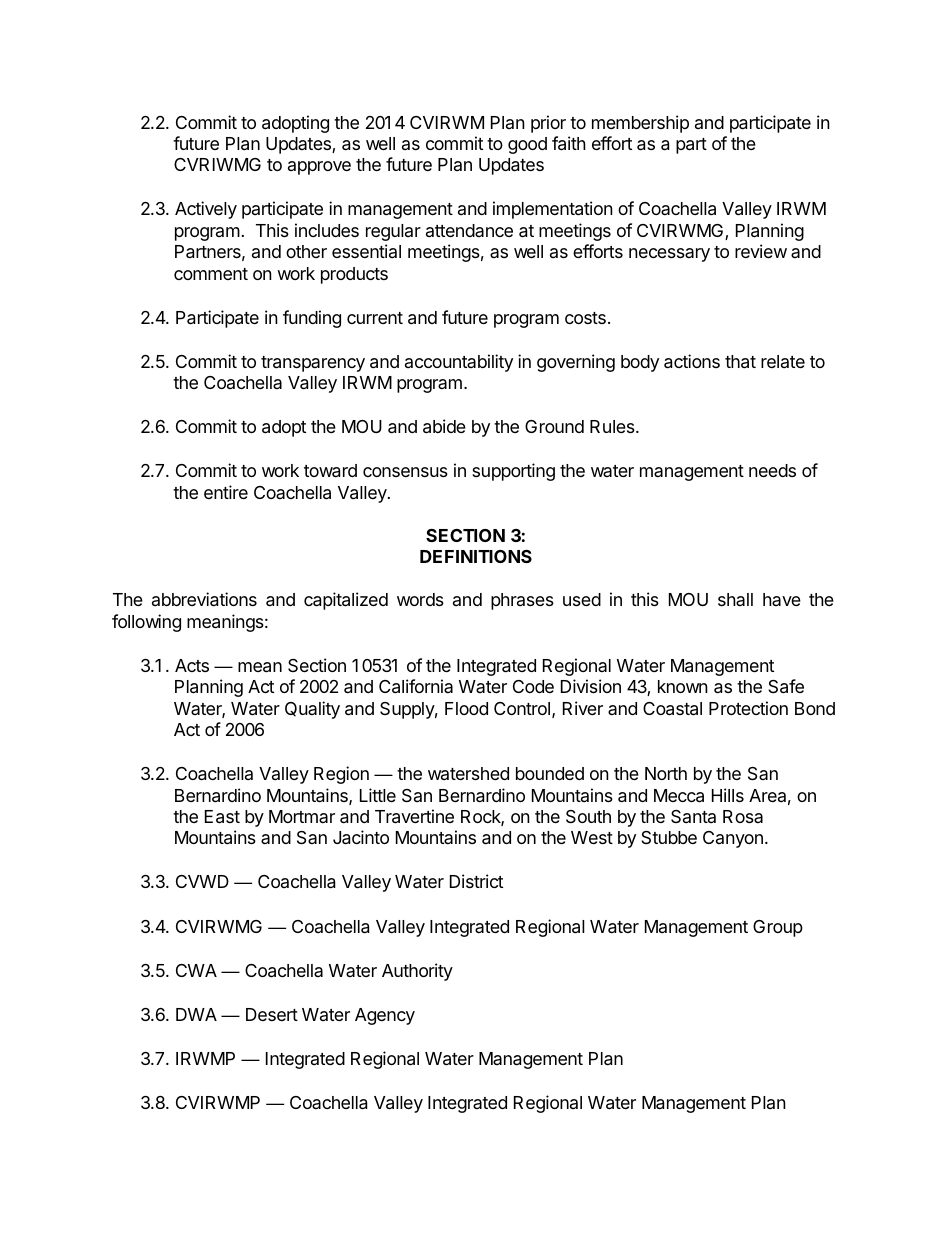 The width and height of the screenshot is (952, 1233). What do you see at coordinates (640, 124) in the screenshot?
I see `membership` at bounding box center [640, 124].
